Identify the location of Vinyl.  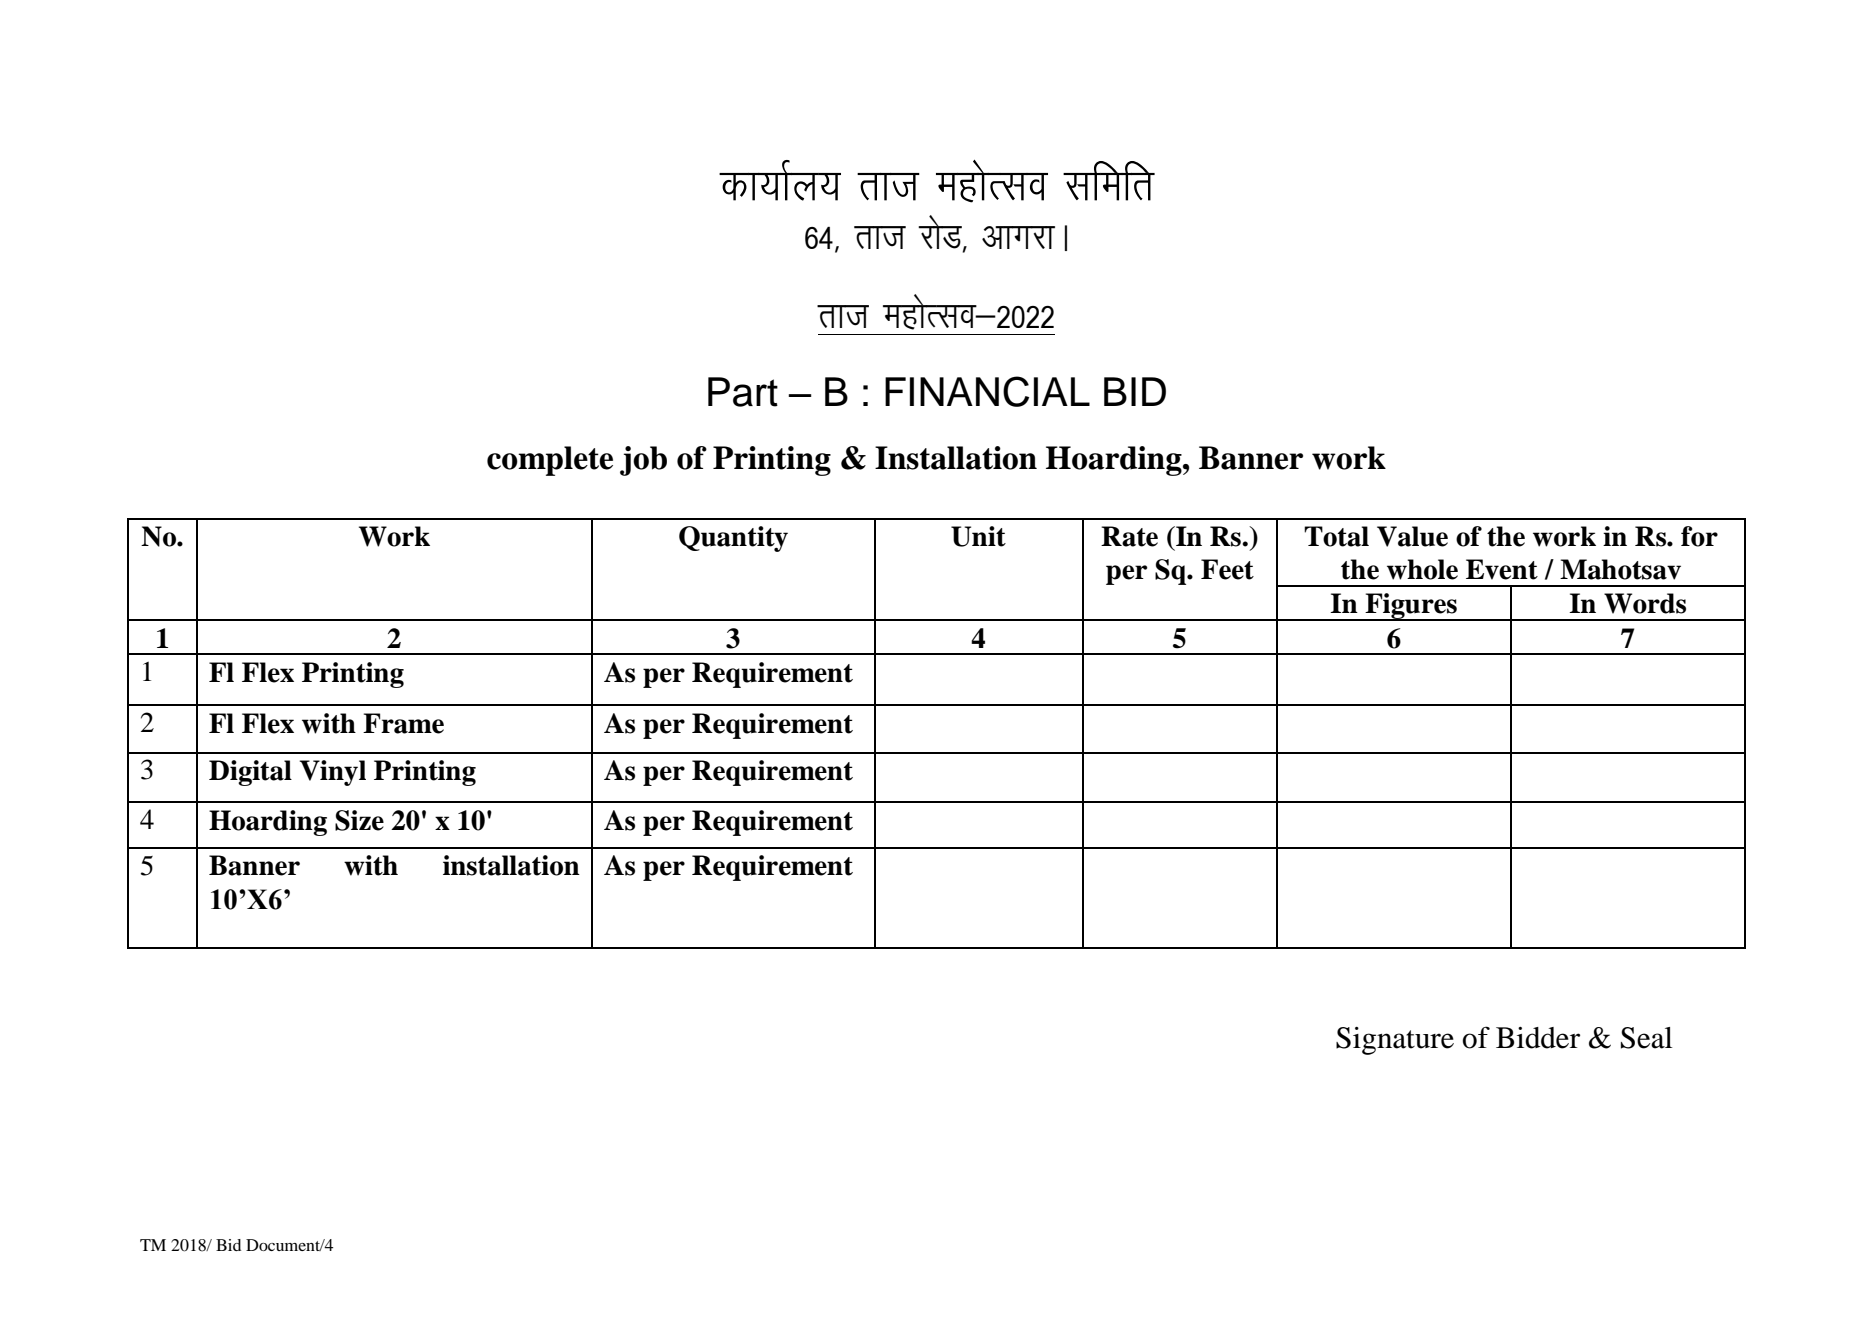
(332, 773).
